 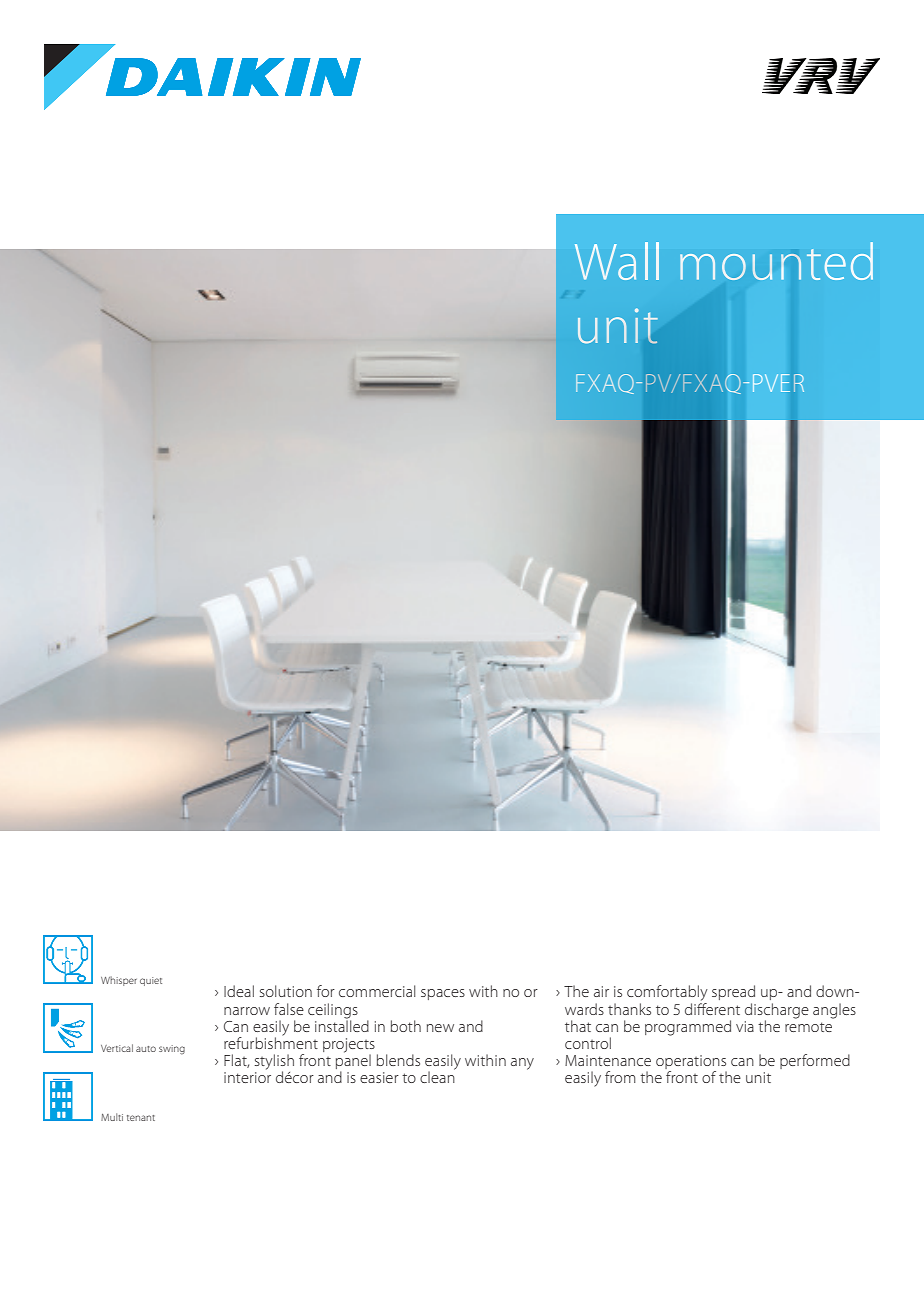 I want to click on mounted, so click(x=776, y=261).
